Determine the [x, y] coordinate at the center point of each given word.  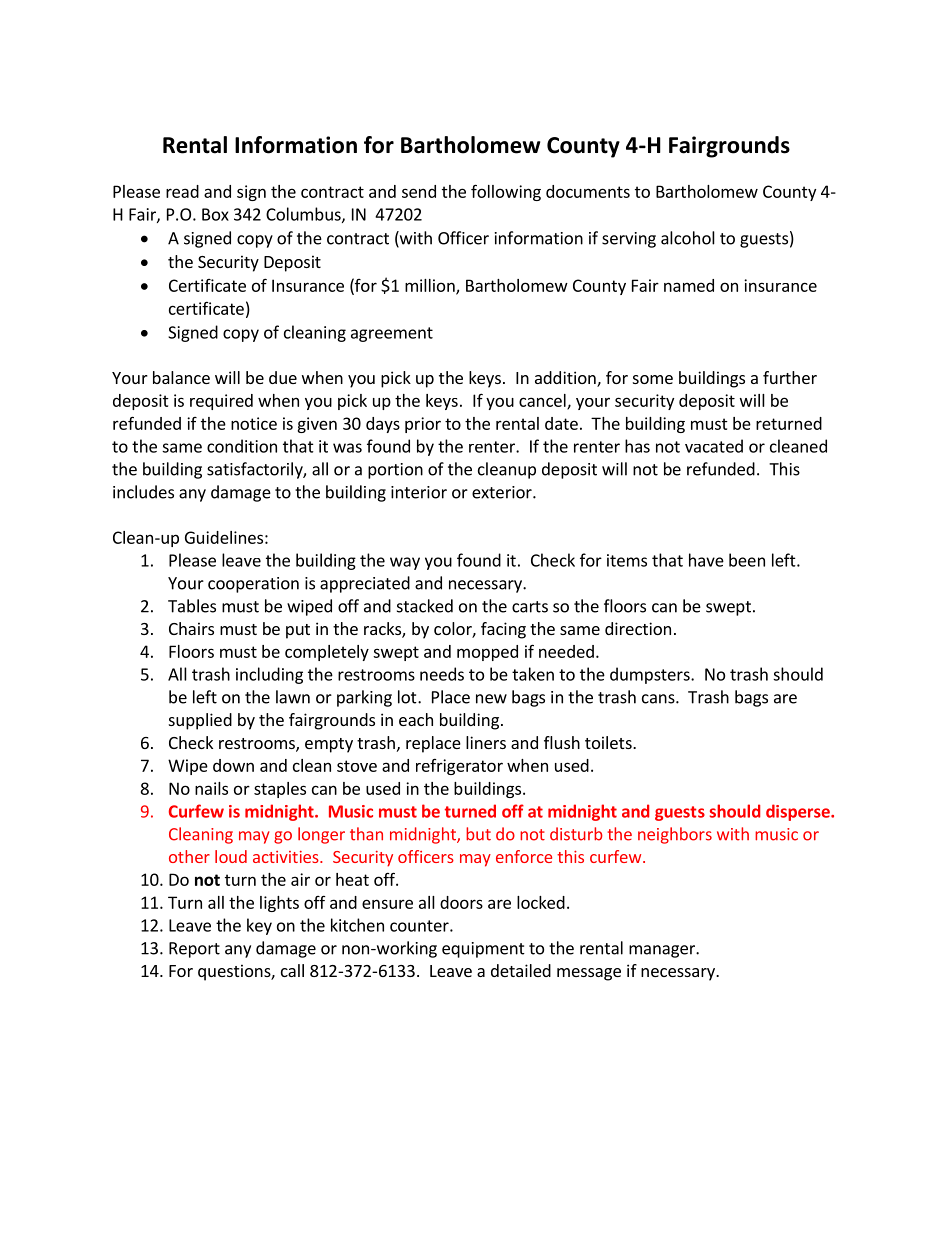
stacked [425, 606]
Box [215, 214]
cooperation [253, 585]
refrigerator [459, 767]
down [233, 765]
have [706, 560]
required [221, 402]
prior [423, 425]
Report [194, 950]
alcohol [688, 238]
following [506, 192]
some [653, 379]
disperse [799, 812]
